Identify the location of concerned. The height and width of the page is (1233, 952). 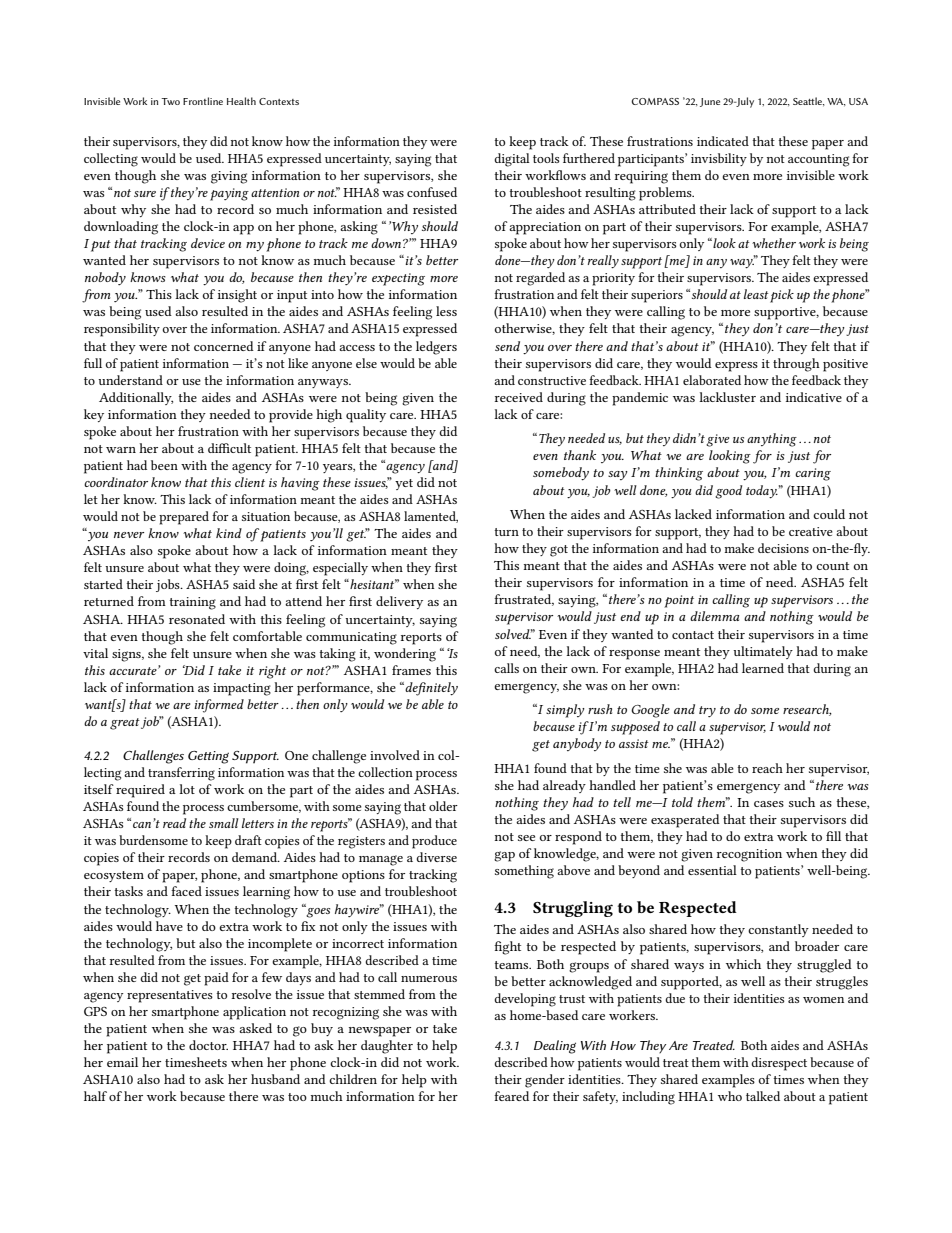
(224, 346).
